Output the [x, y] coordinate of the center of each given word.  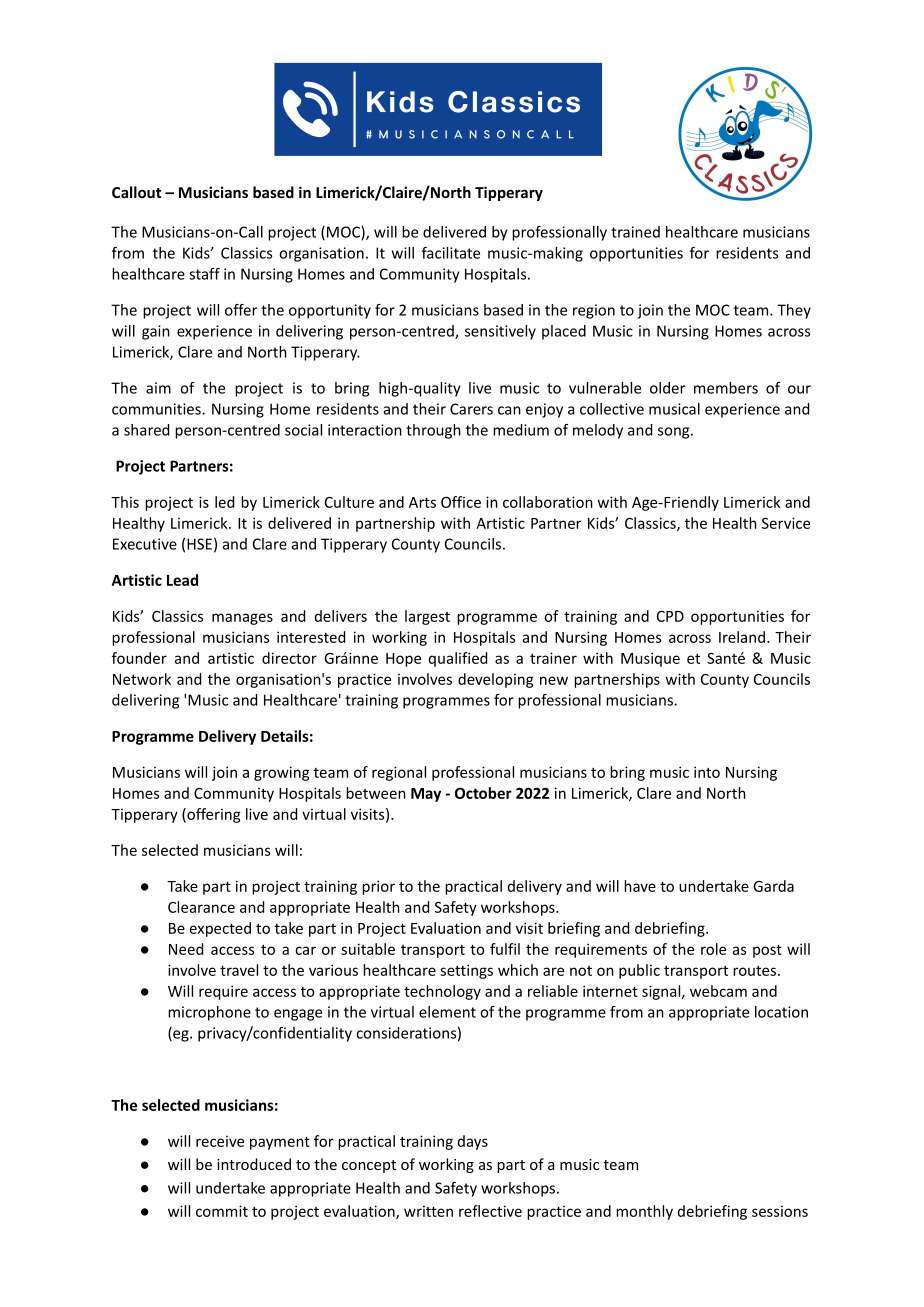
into [707, 772]
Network [142, 679]
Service [786, 523]
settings [466, 971]
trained [635, 232]
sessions [780, 1211]
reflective [490, 1211]
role [713, 949]
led [224, 502]
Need [186, 949]
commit [222, 1211]
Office [461, 502]
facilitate [451, 253]
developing [496, 680]
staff [204, 274]
